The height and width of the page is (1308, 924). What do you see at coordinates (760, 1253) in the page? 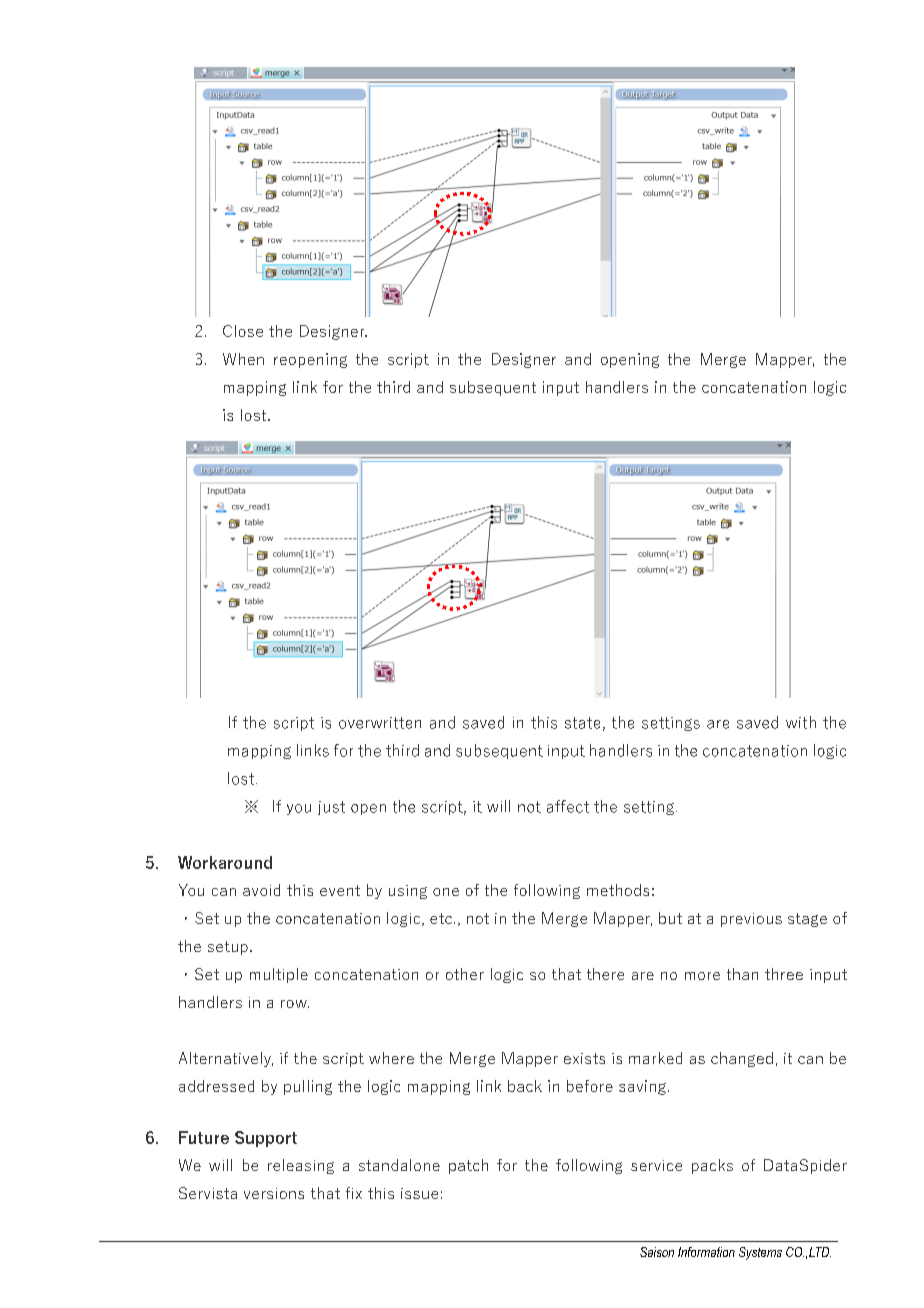
I see `Systems` at bounding box center [760, 1253].
